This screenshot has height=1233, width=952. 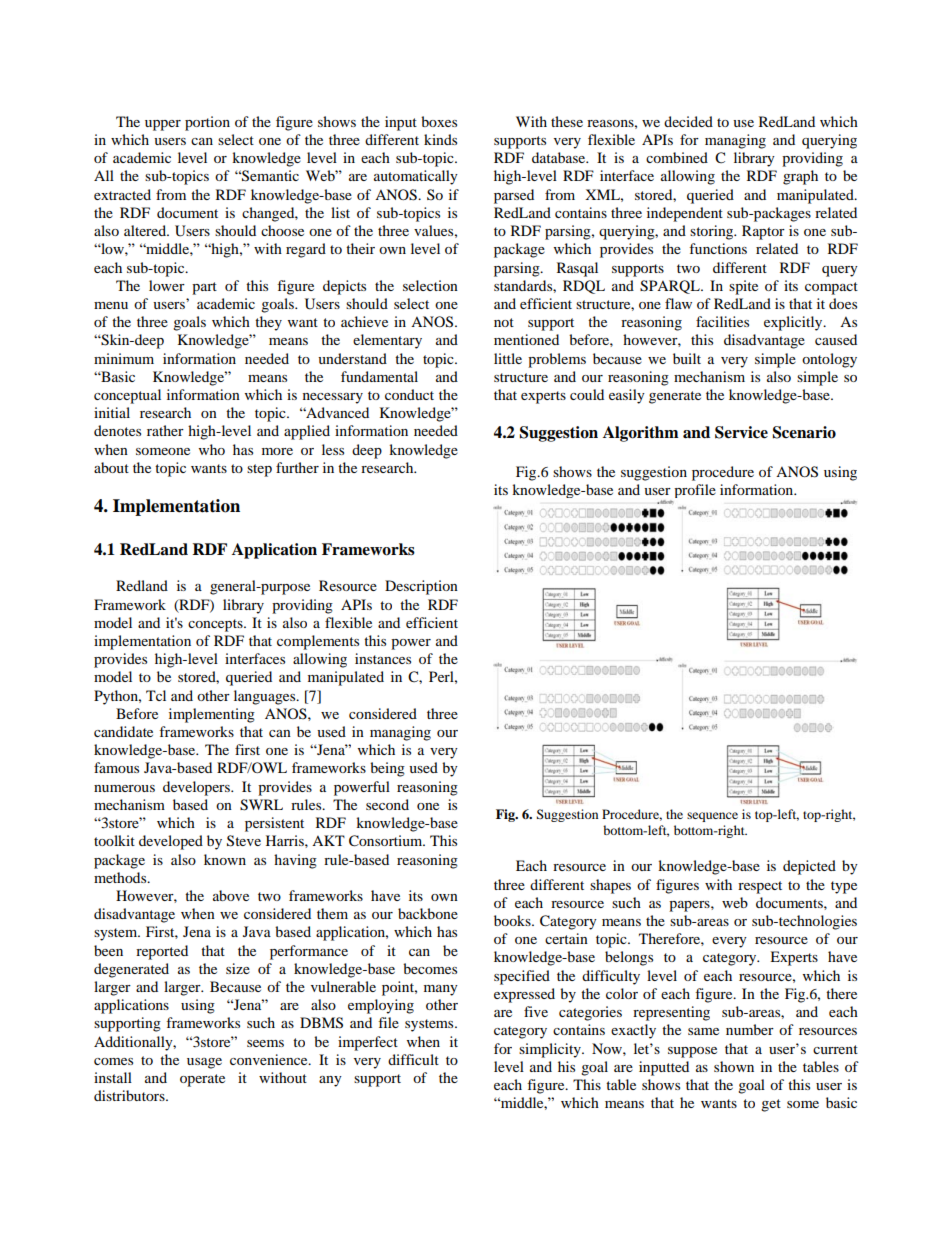 I want to click on graph, so click(x=800, y=177).
